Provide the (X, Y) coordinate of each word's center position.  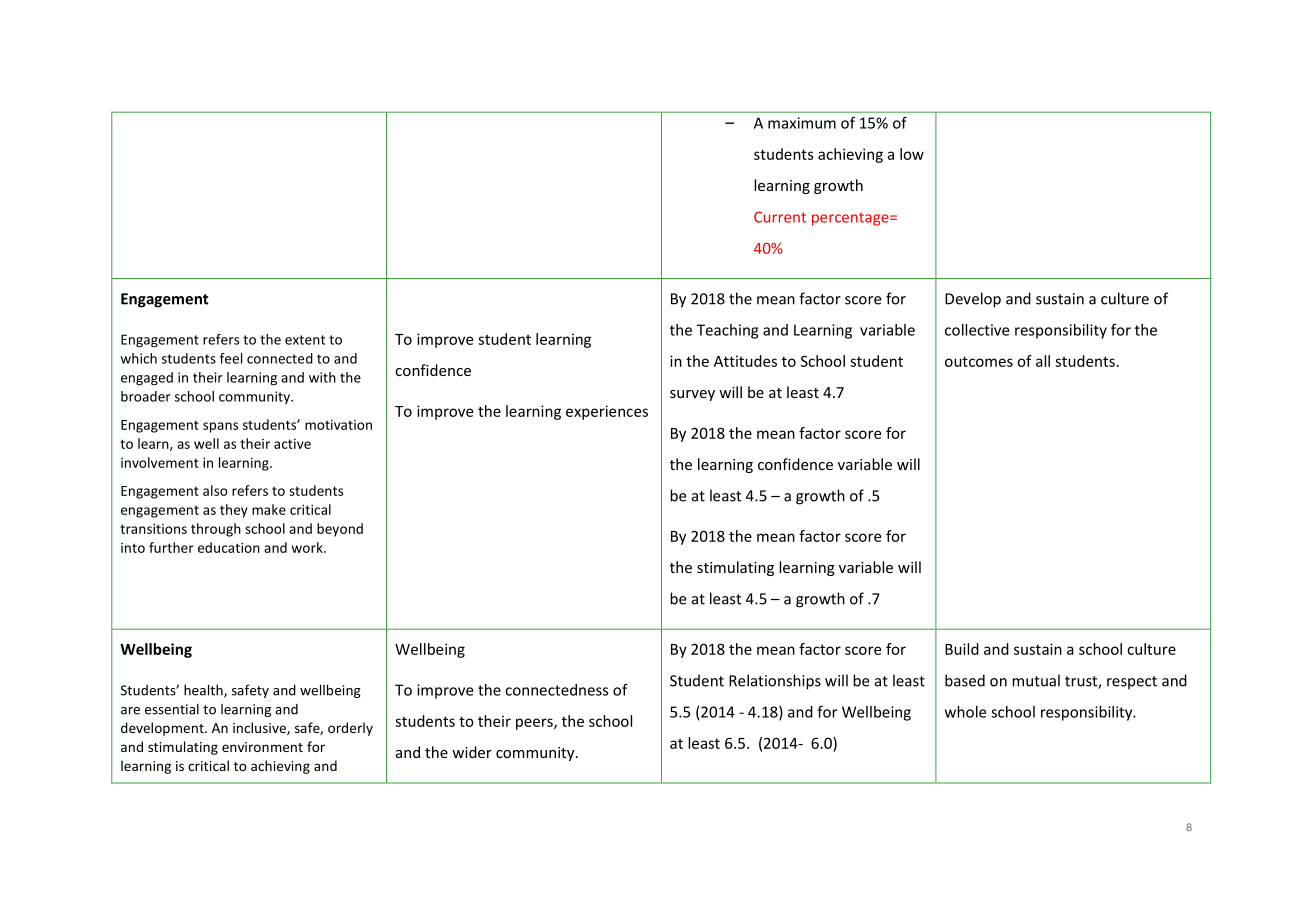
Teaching (727, 331)
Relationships (775, 682)
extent (305, 340)
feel (231, 358)
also (215, 490)
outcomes (979, 361)
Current (780, 217)
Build (962, 649)
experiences (607, 412)
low (912, 154)
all (1043, 361)
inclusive (260, 728)
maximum (802, 123)
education (229, 547)
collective (977, 330)
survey (692, 395)
